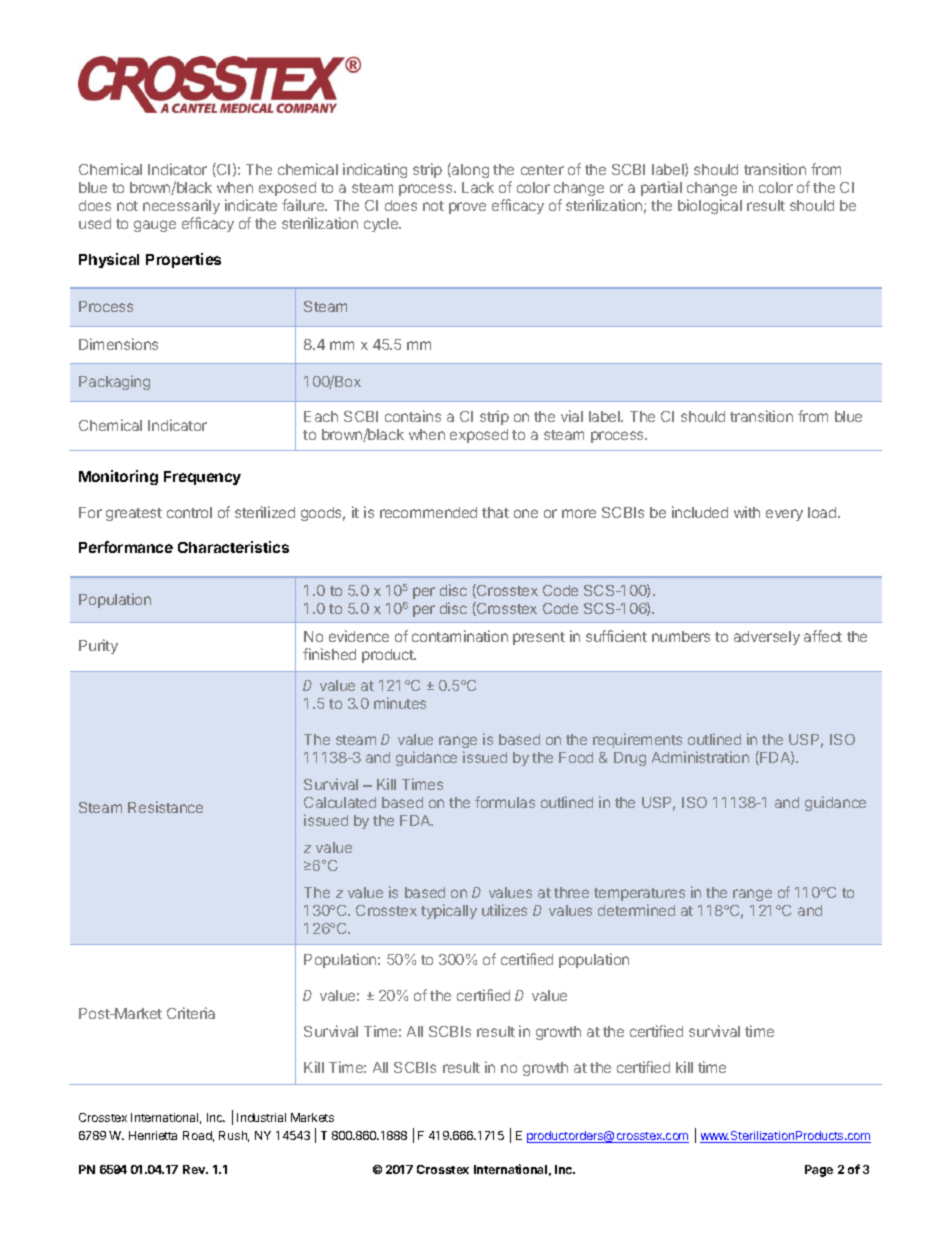  I want to click on contamination, so click(460, 636).
